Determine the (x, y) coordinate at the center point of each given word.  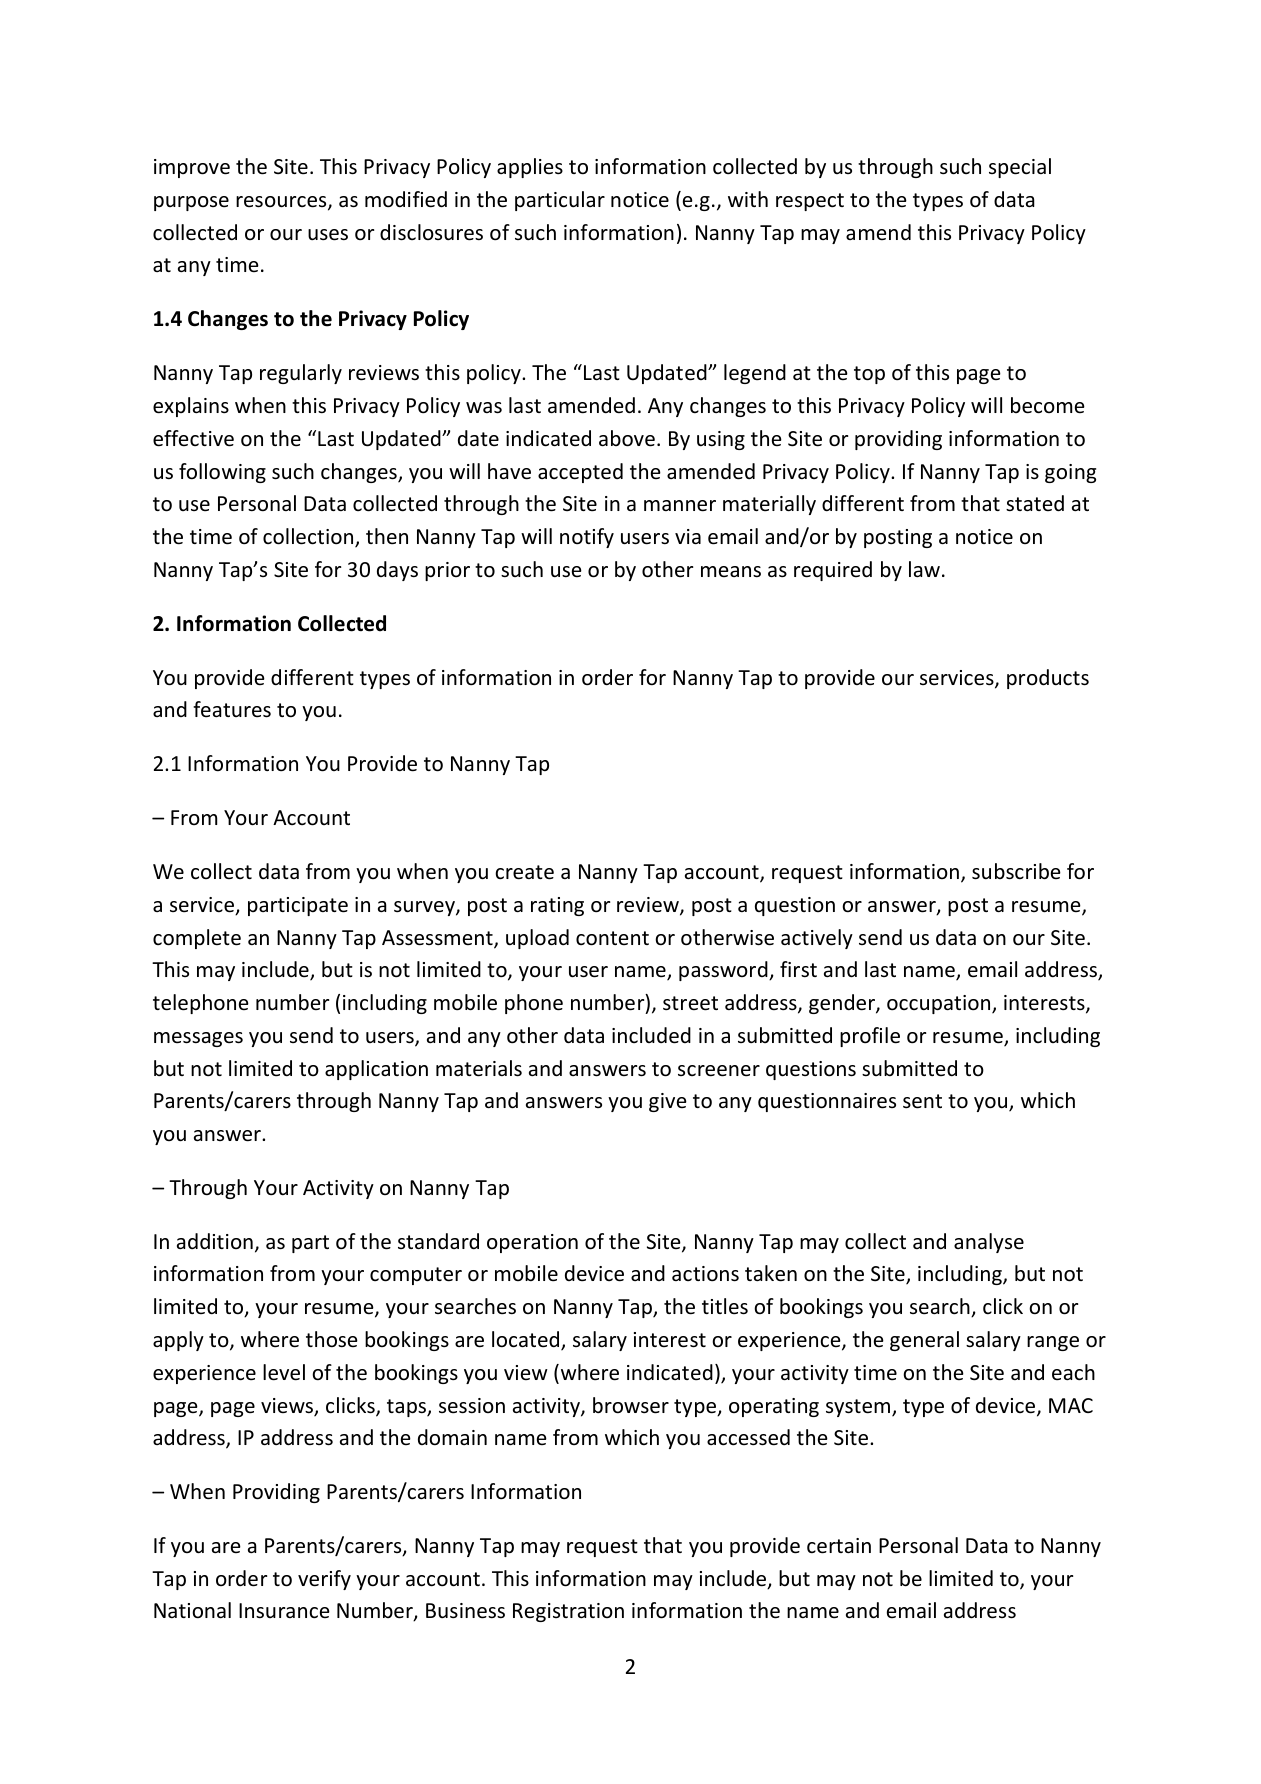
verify (324, 1580)
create (524, 872)
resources (282, 203)
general (924, 1341)
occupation (940, 1004)
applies (530, 168)
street (690, 1003)
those (332, 1339)
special (1020, 168)
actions (705, 1274)
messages (198, 1039)
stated (1035, 503)
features (232, 709)
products (1048, 679)
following (222, 473)
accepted (580, 473)
